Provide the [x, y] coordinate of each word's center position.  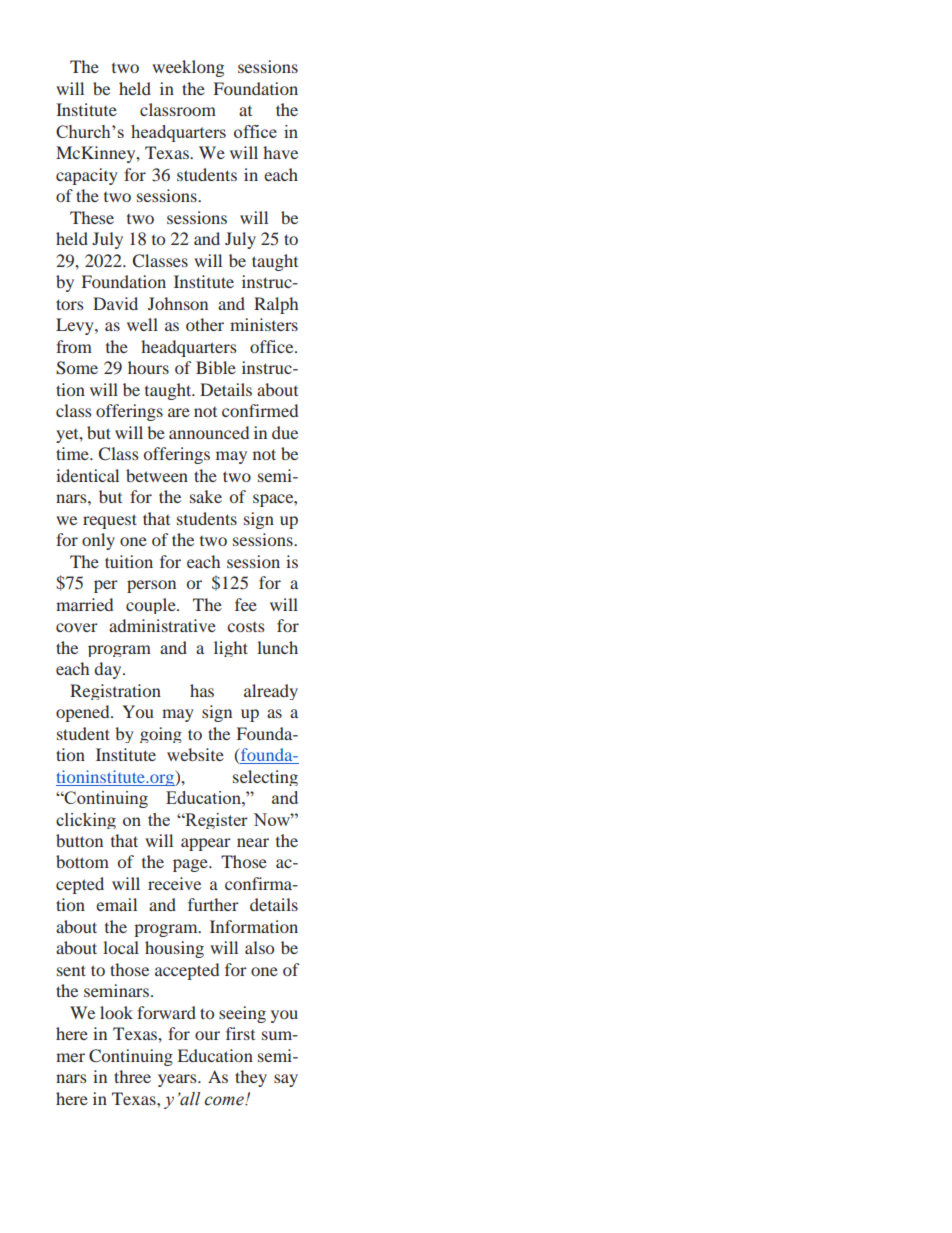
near [253, 842]
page [191, 865]
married [84, 604]
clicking [86, 821]
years [178, 1080]
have [280, 152]
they [251, 1078]
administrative [162, 625]
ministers [264, 324]
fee [246, 604]
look [116, 1012]
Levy [76, 326]
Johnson [178, 303]
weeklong [188, 68]
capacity [87, 176]
